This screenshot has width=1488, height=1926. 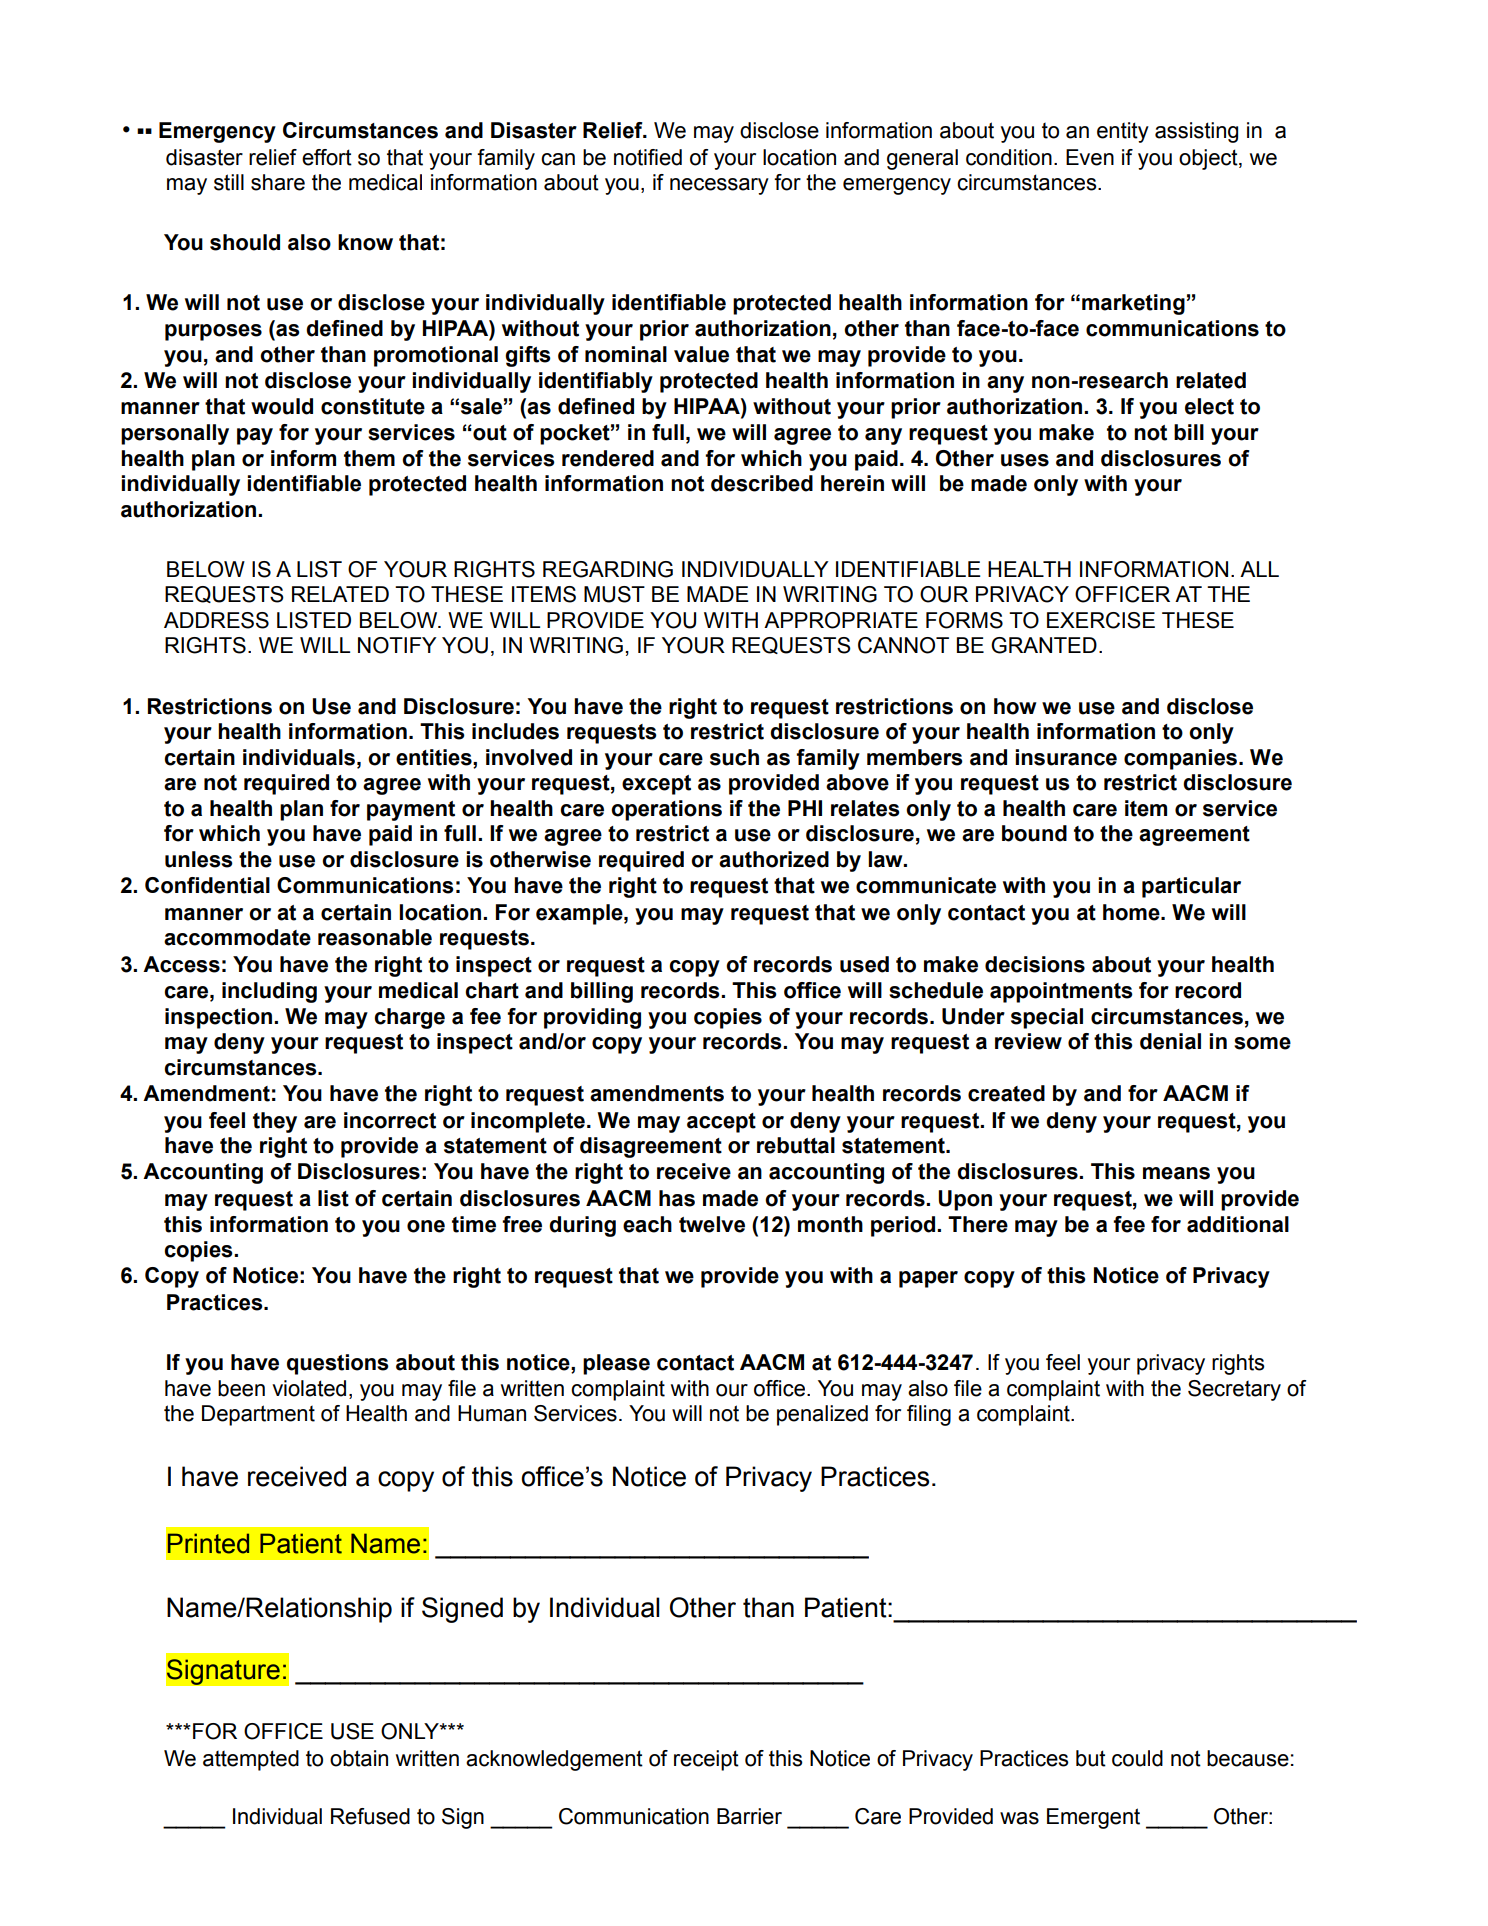 I want to click on including, so click(x=269, y=992).
